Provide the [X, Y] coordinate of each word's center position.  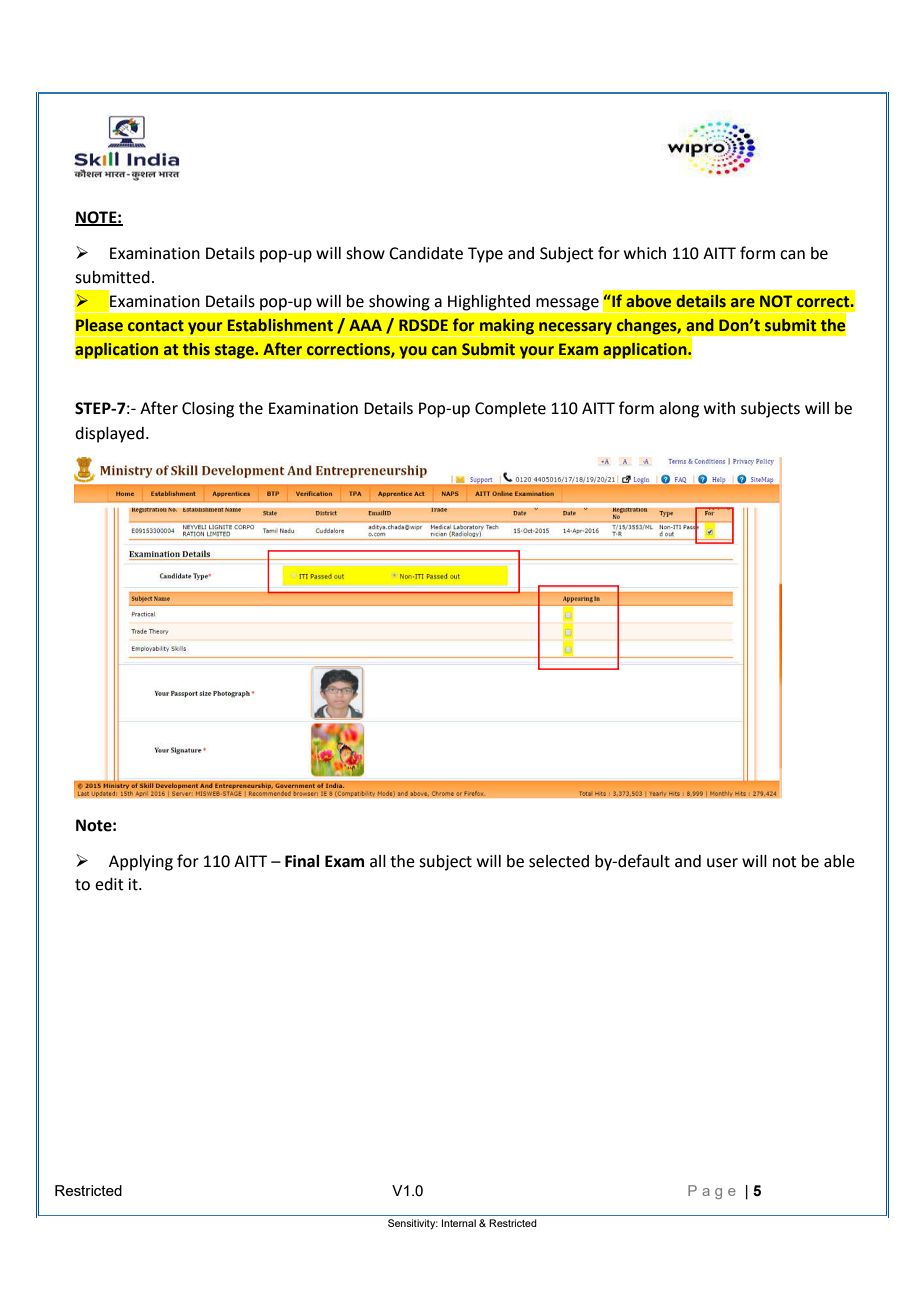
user [722, 863]
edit [109, 884]
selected [559, 861]
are [743, 302]
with [719, 408]
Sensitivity [413, 1224]
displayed [109, 435]
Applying [141, 863]
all [378, 861]
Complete [510, 410]
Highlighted [489, 303]
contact [156, 325]
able [839, 861]
